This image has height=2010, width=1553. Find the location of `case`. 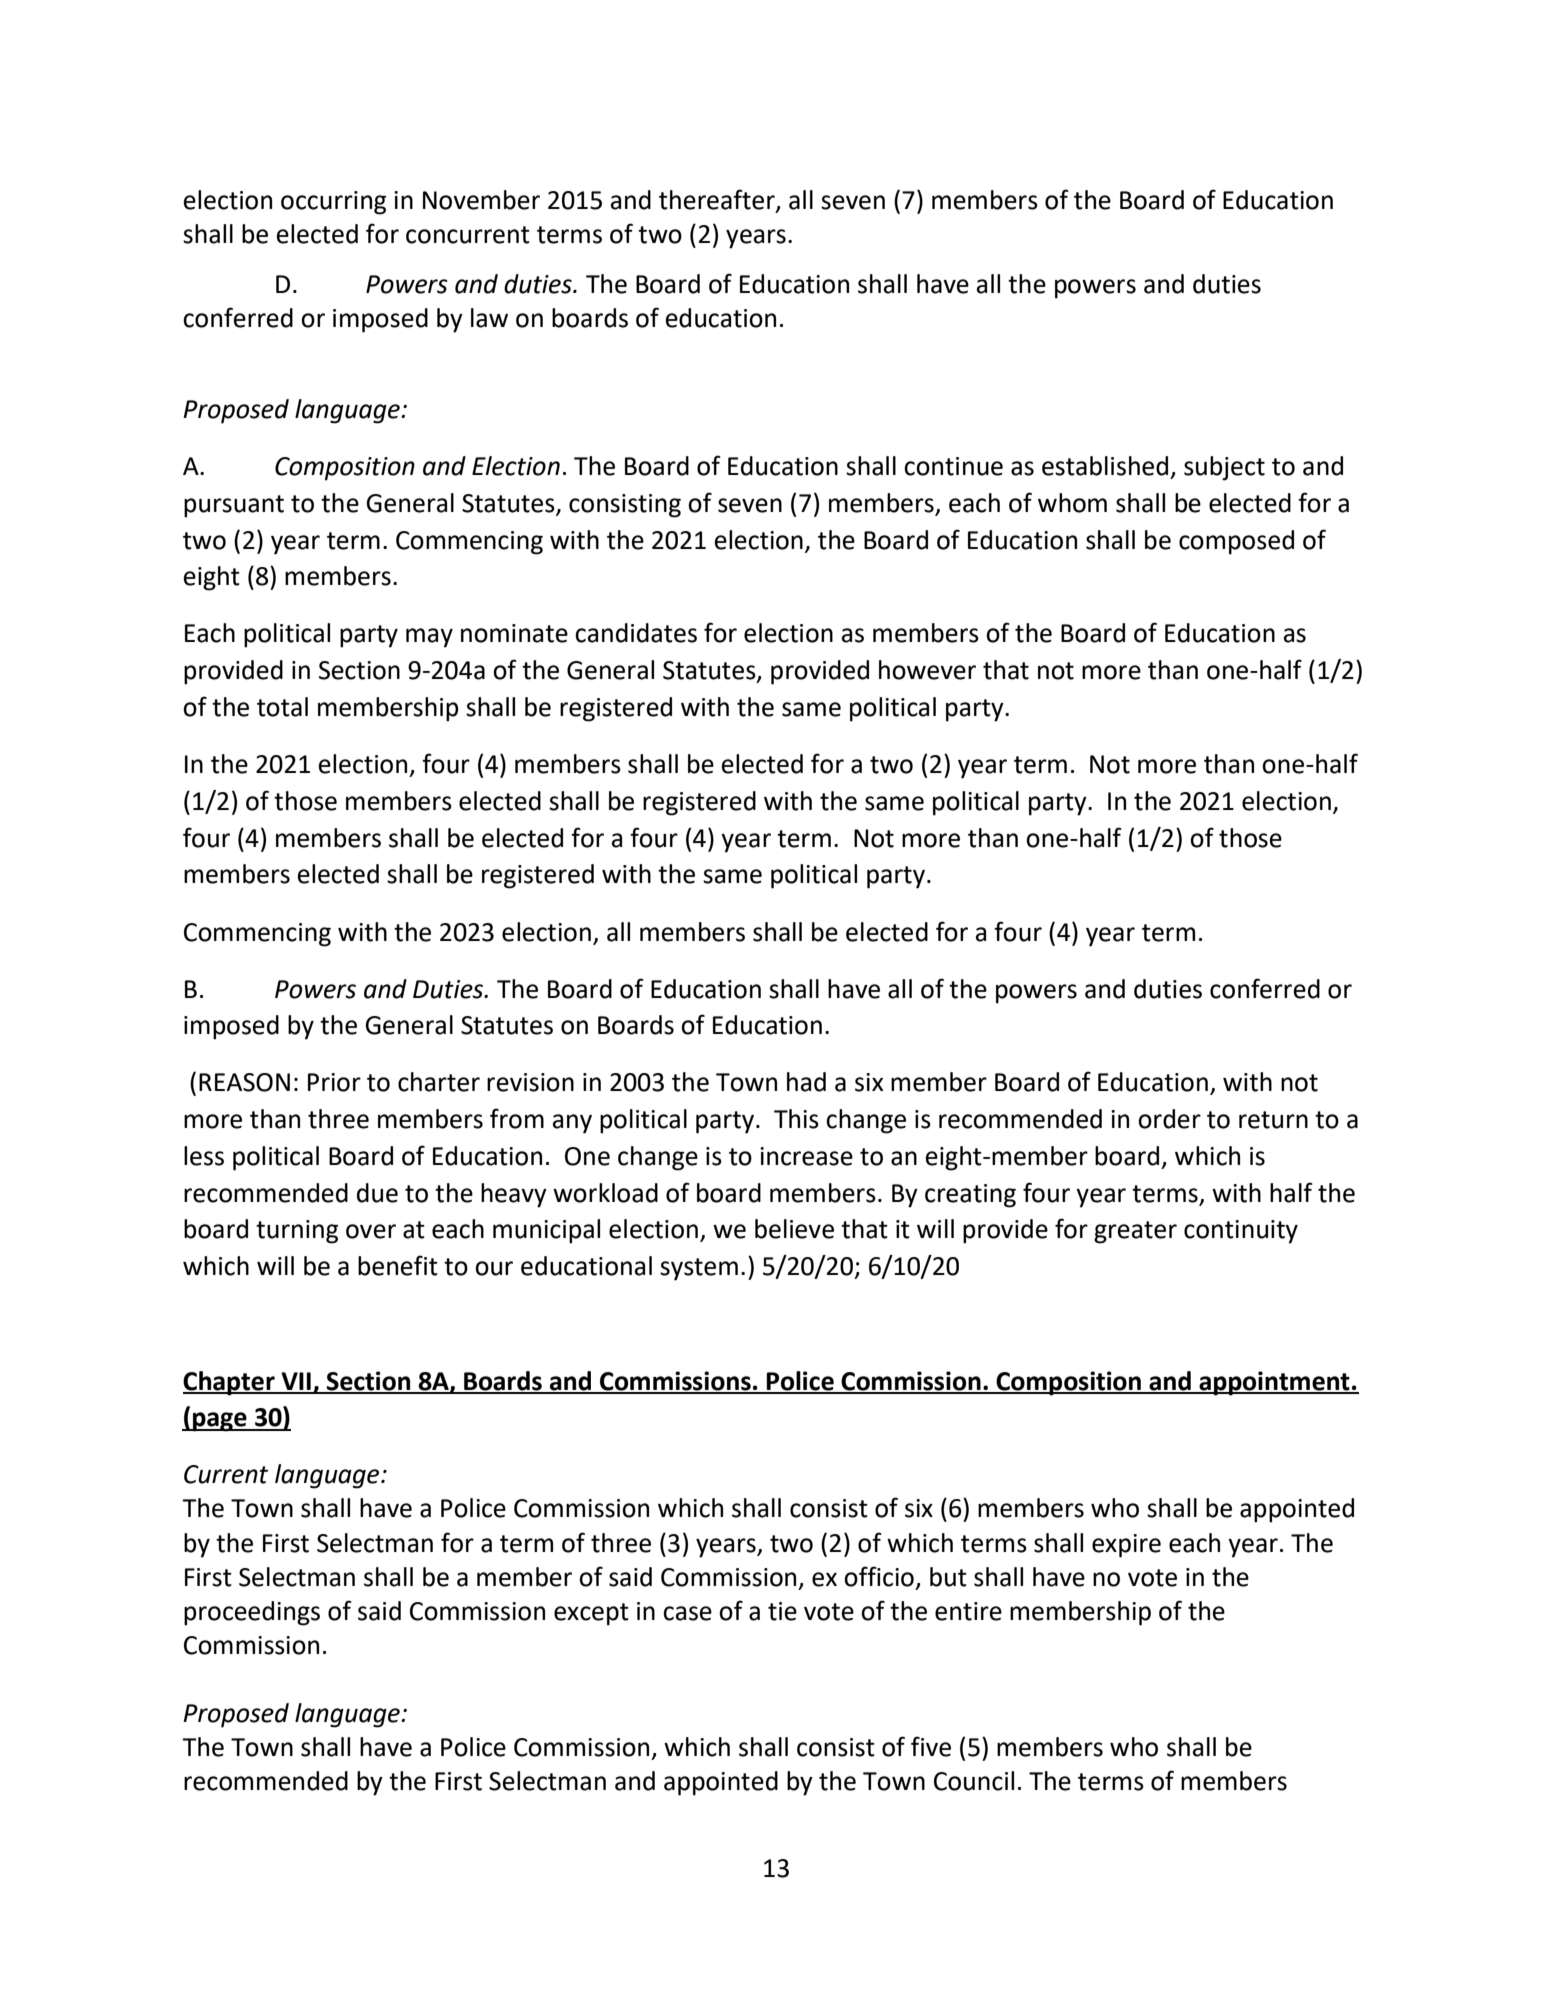

case is located at coordinates (687, 1613).
